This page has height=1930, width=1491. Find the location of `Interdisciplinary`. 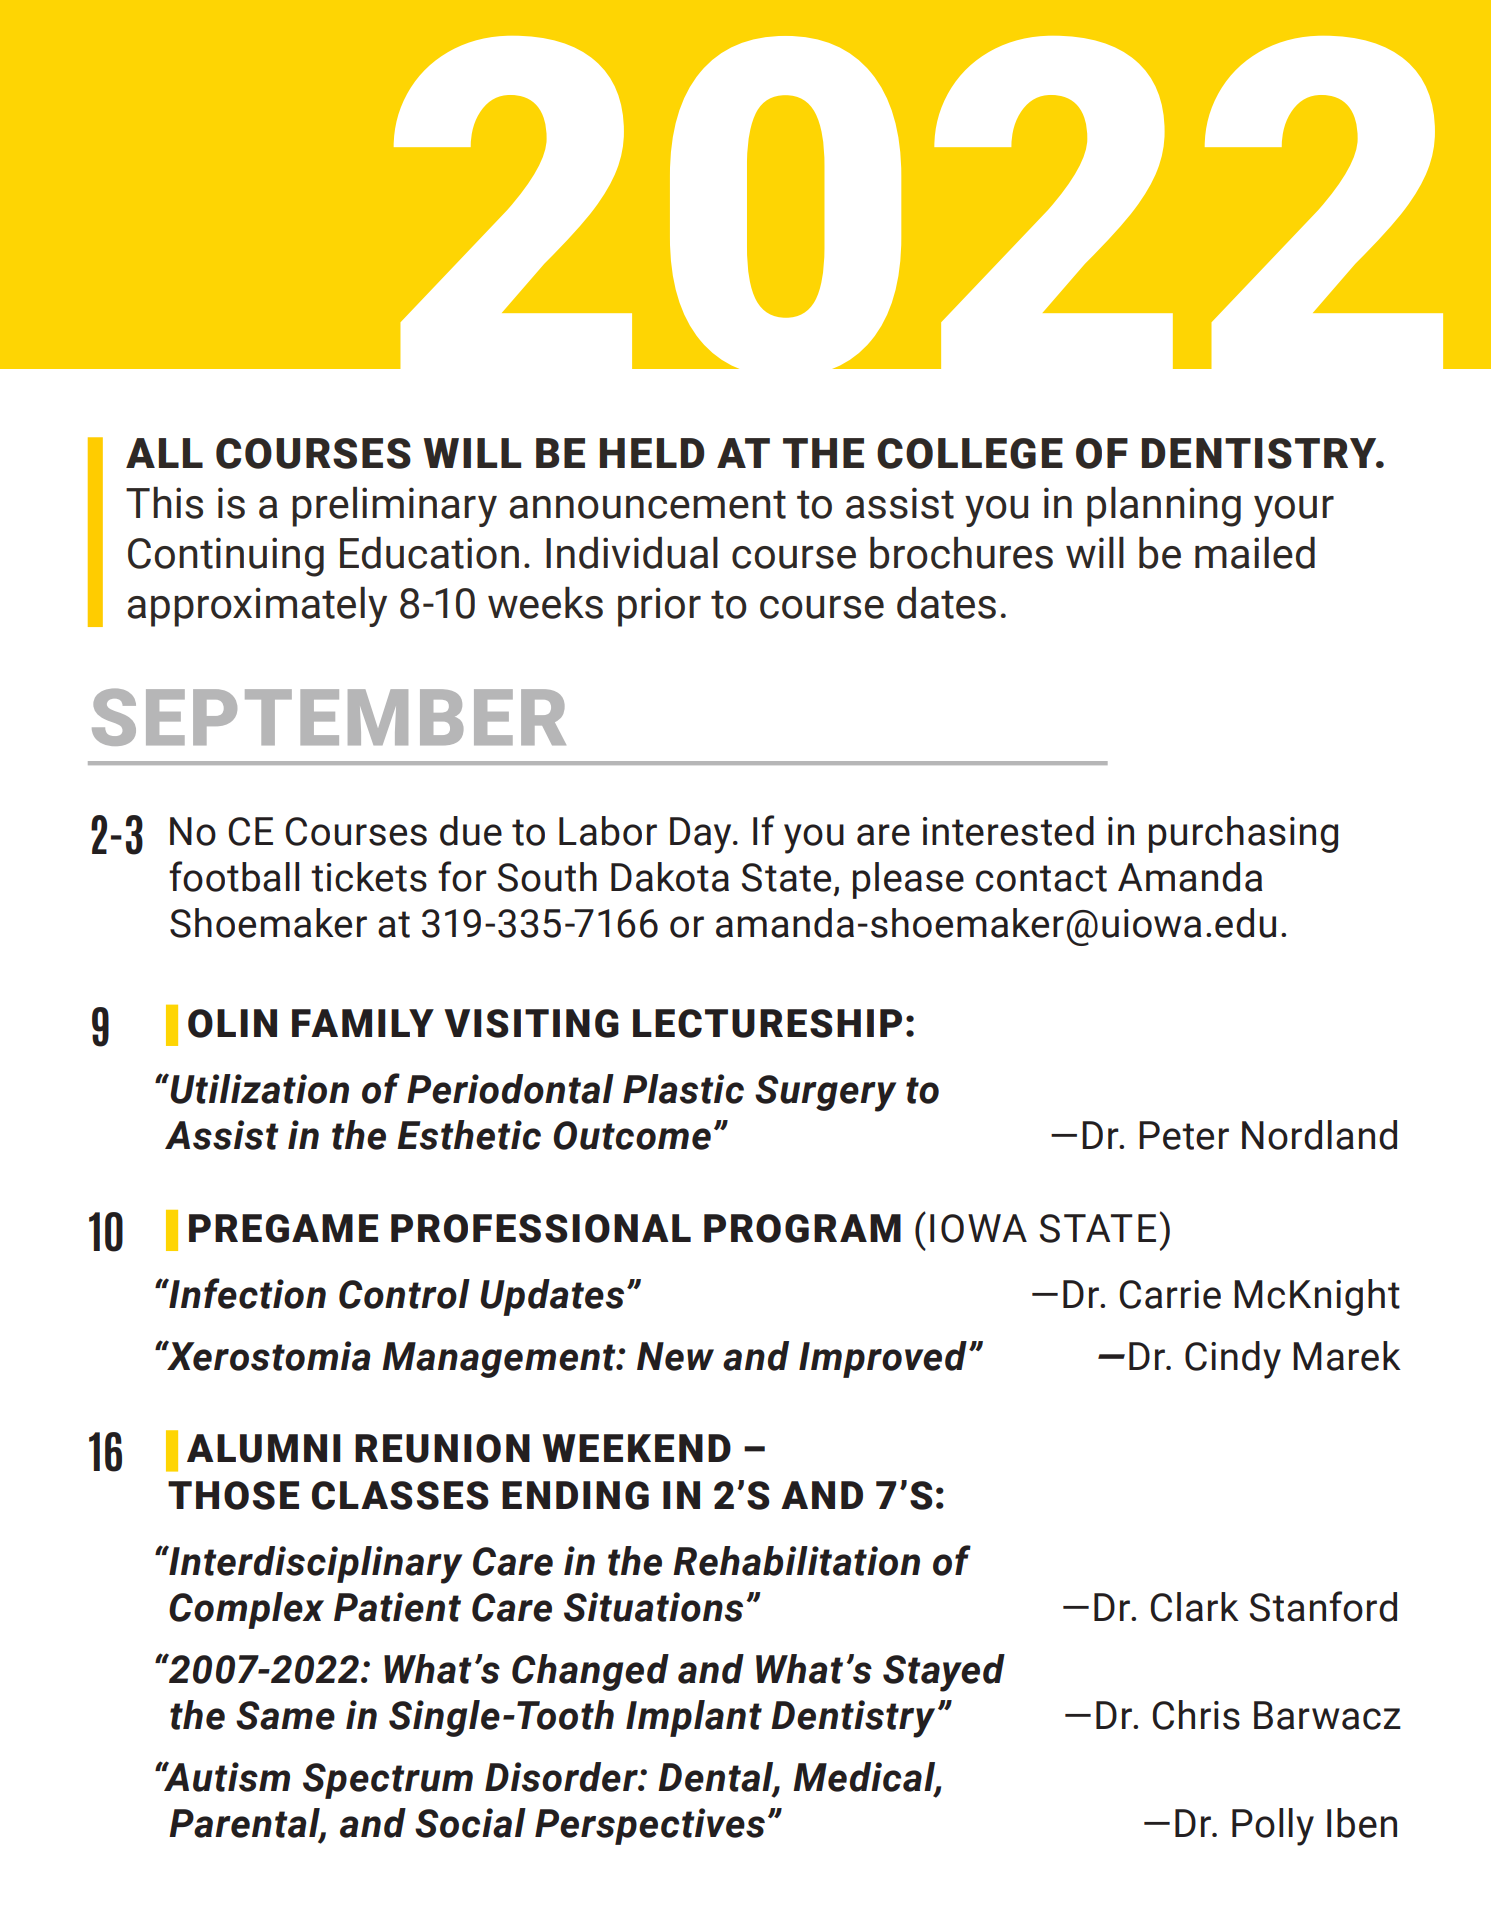

Interdisciplinary is located at coordinates (314, 1565).
